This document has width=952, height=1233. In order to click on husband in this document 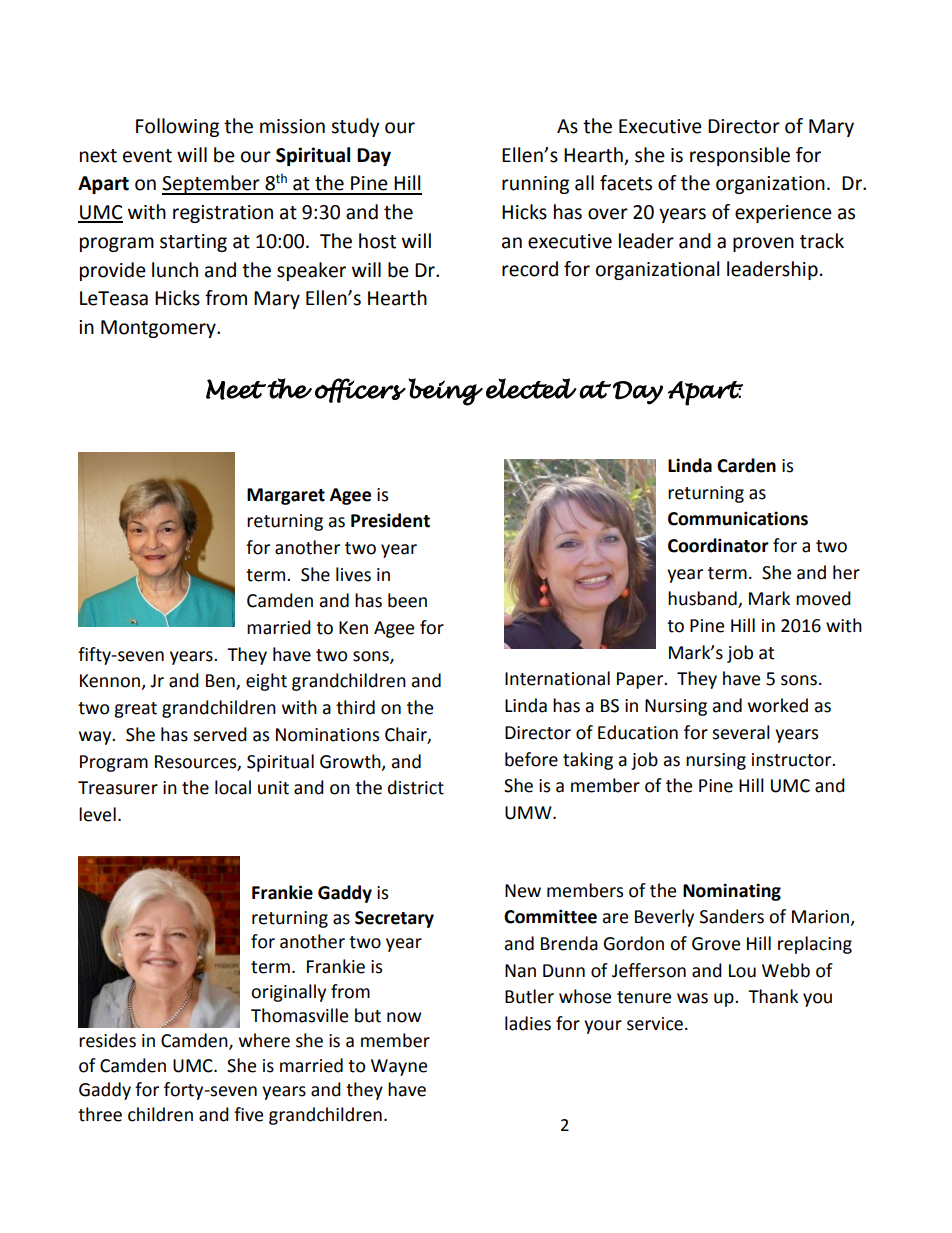, I will do `click(703, 599)`.
